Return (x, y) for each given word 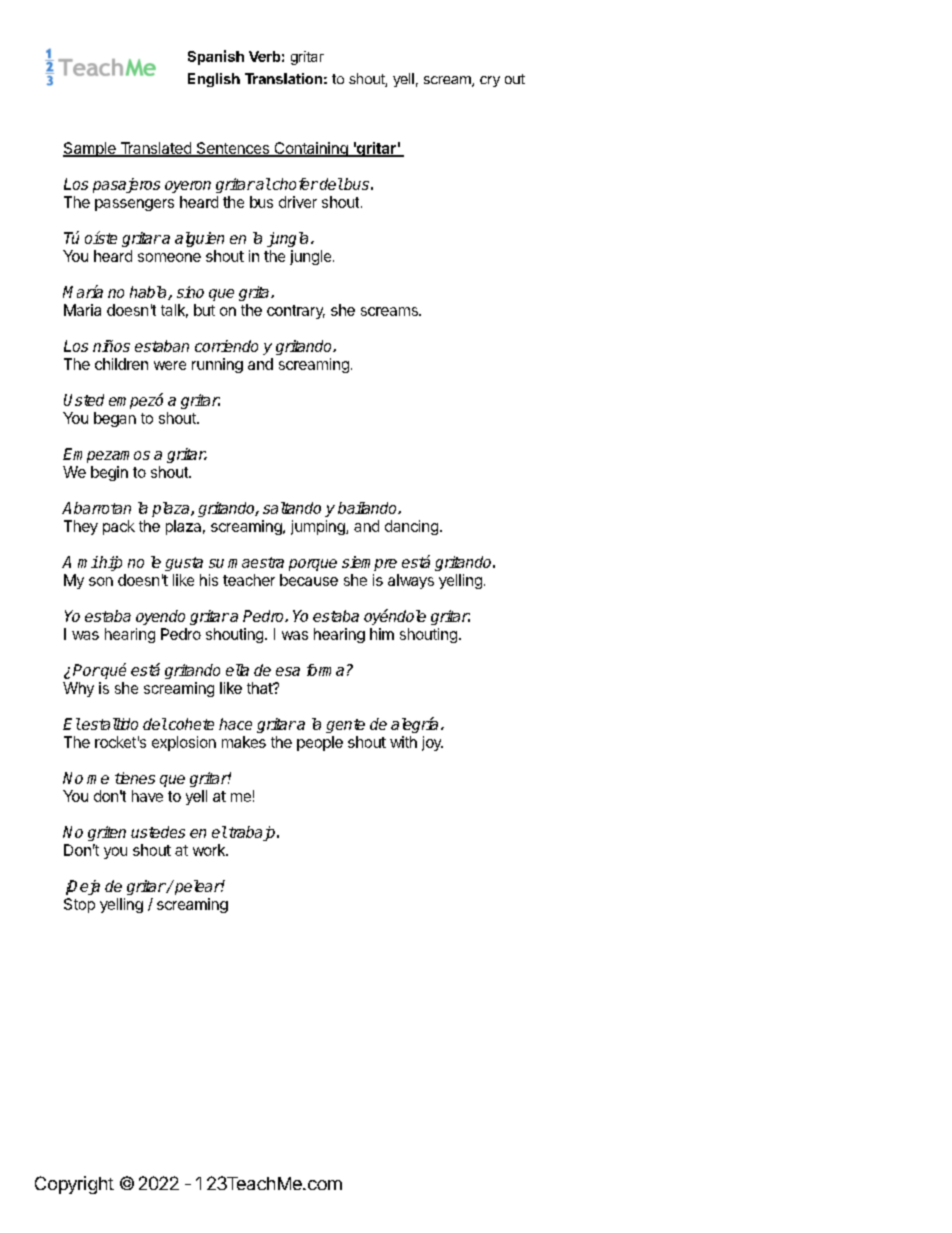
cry (490, 81)
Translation (283, 78)
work (210, 850)
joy (432, 743)
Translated (155, 149)
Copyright (74, 1185)
